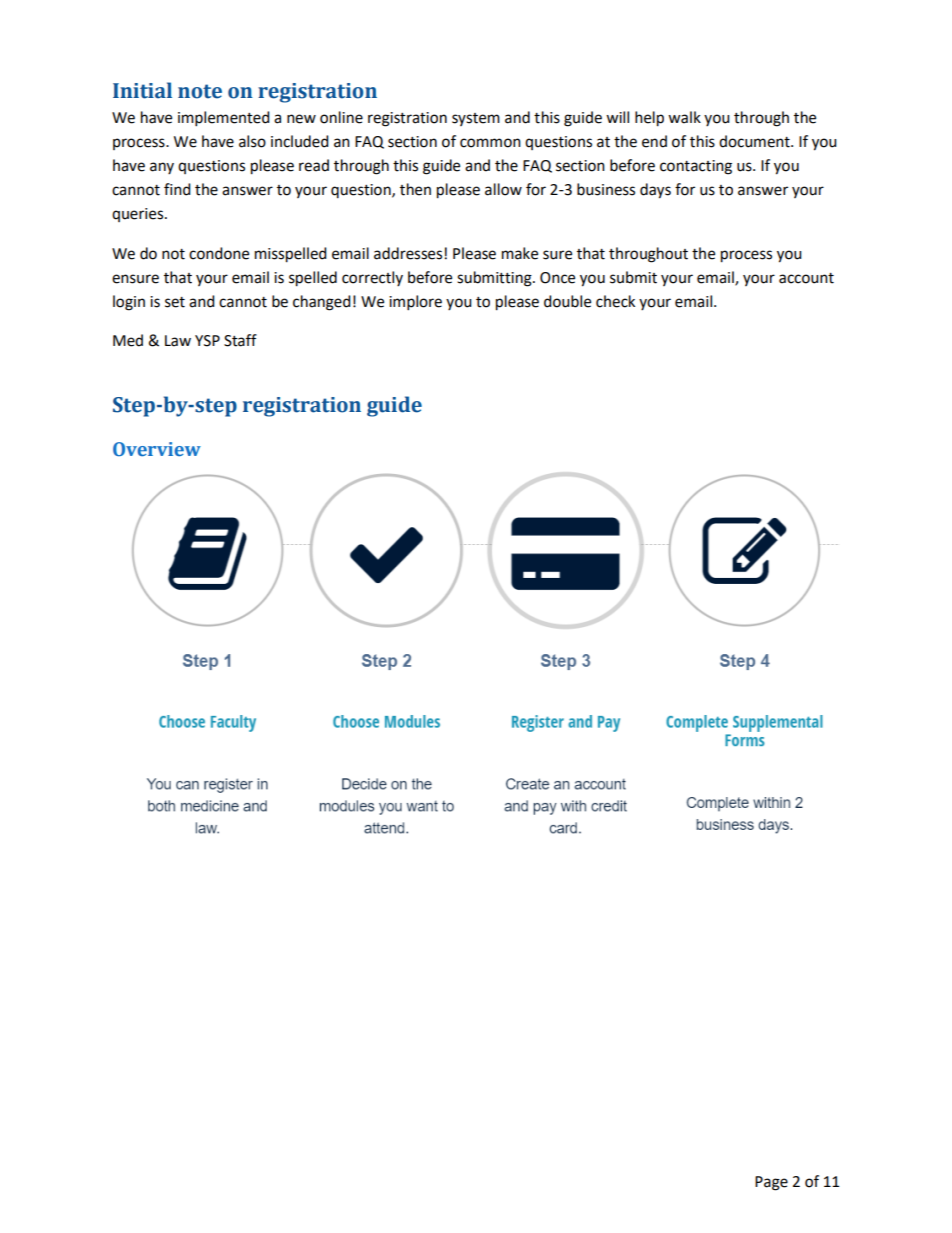 This page has height=1233, width=952. I want to click on document, so click(755, 141).
